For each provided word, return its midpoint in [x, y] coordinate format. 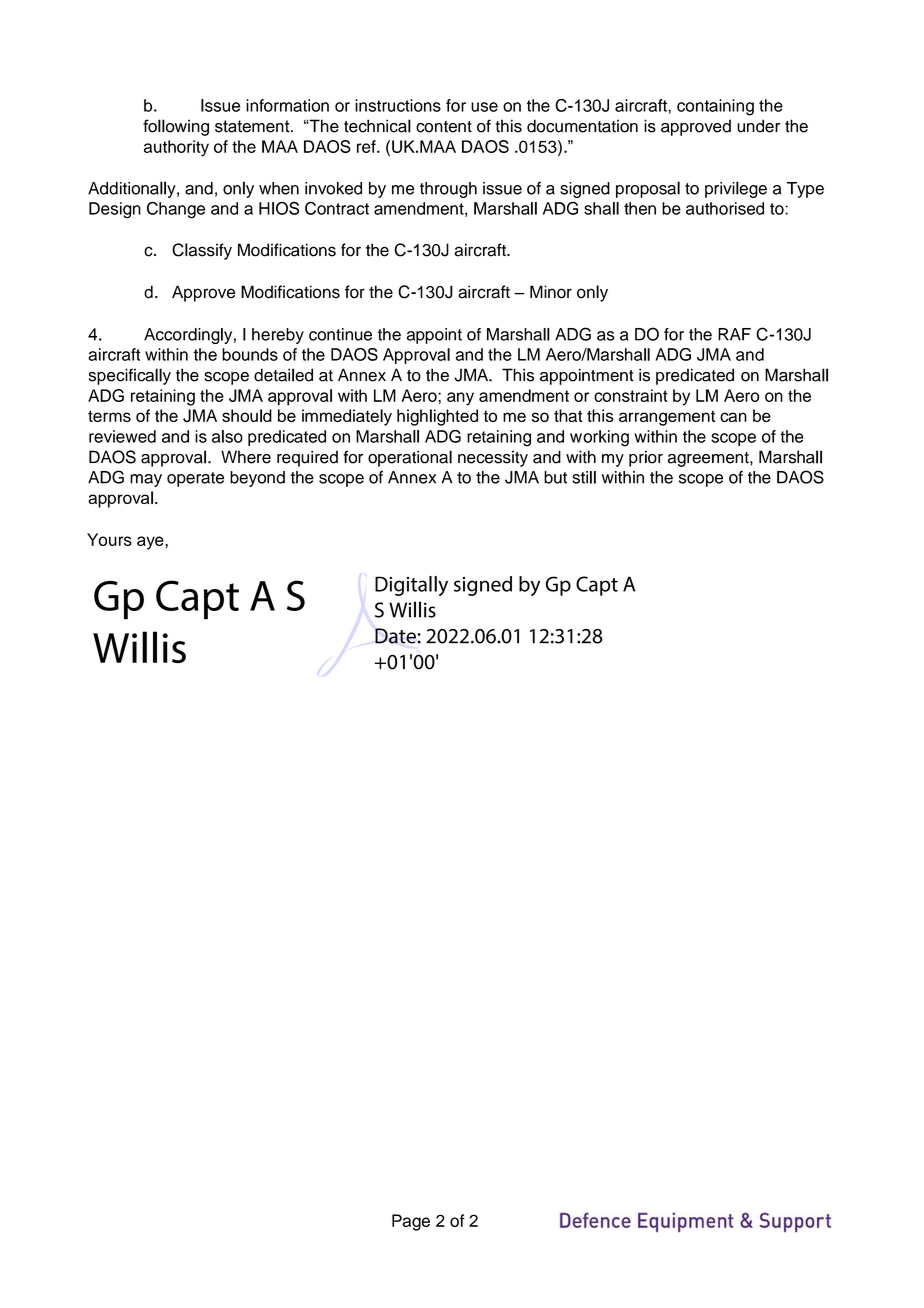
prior [646, 458]
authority [176, 148]
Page [411, 1222]
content [444, 127]
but [555, 477]
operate [195, 479]
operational [410, 458]
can [733, 417]
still [584, 477]
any [460, 399]
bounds [250, 354]
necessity [493, 458]
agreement [709, 459]
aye [151, 543]
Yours [109, 539]
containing [715, 107]
